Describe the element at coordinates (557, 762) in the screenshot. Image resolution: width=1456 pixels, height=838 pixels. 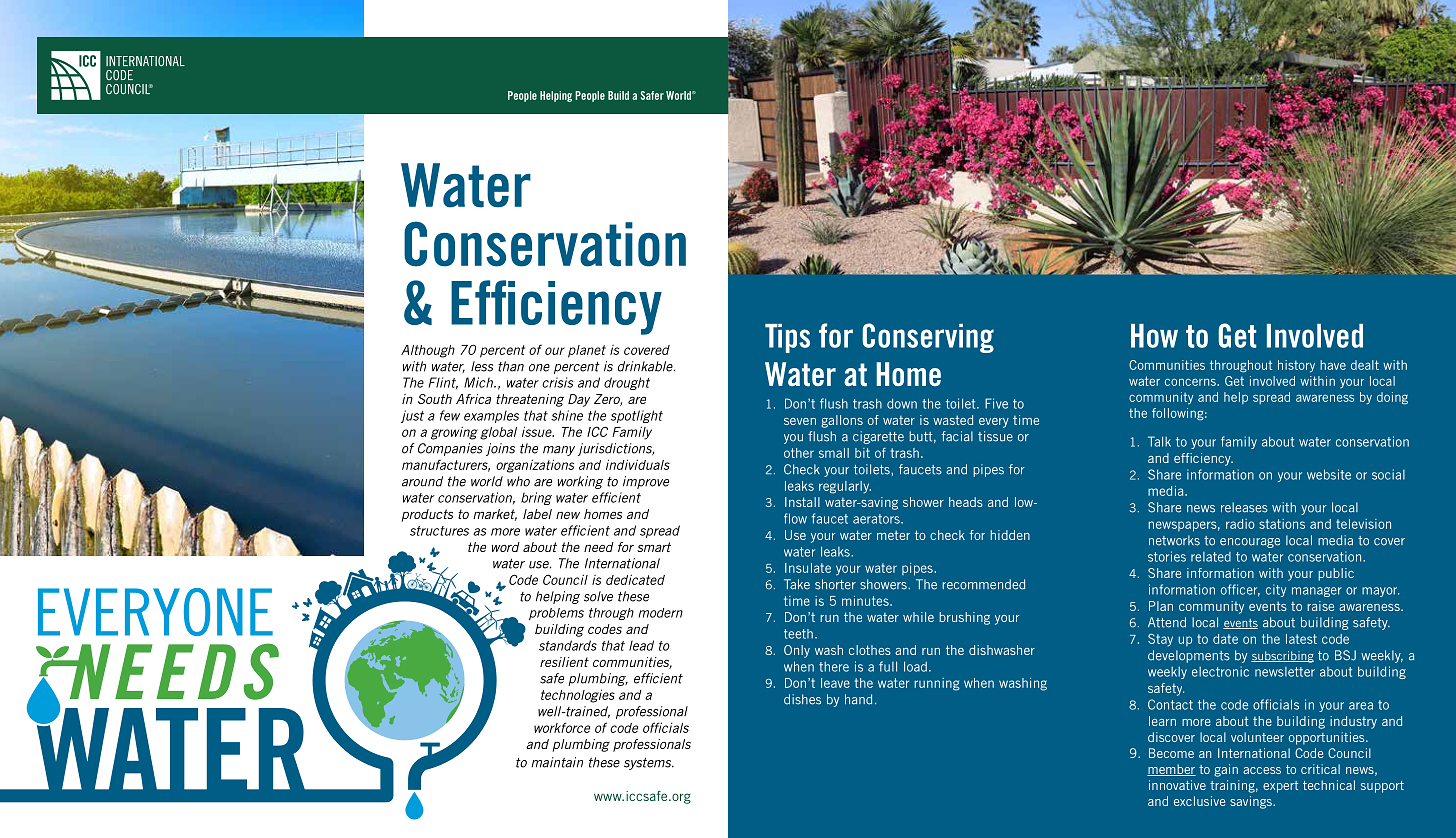
I see `maintain` at that location.
